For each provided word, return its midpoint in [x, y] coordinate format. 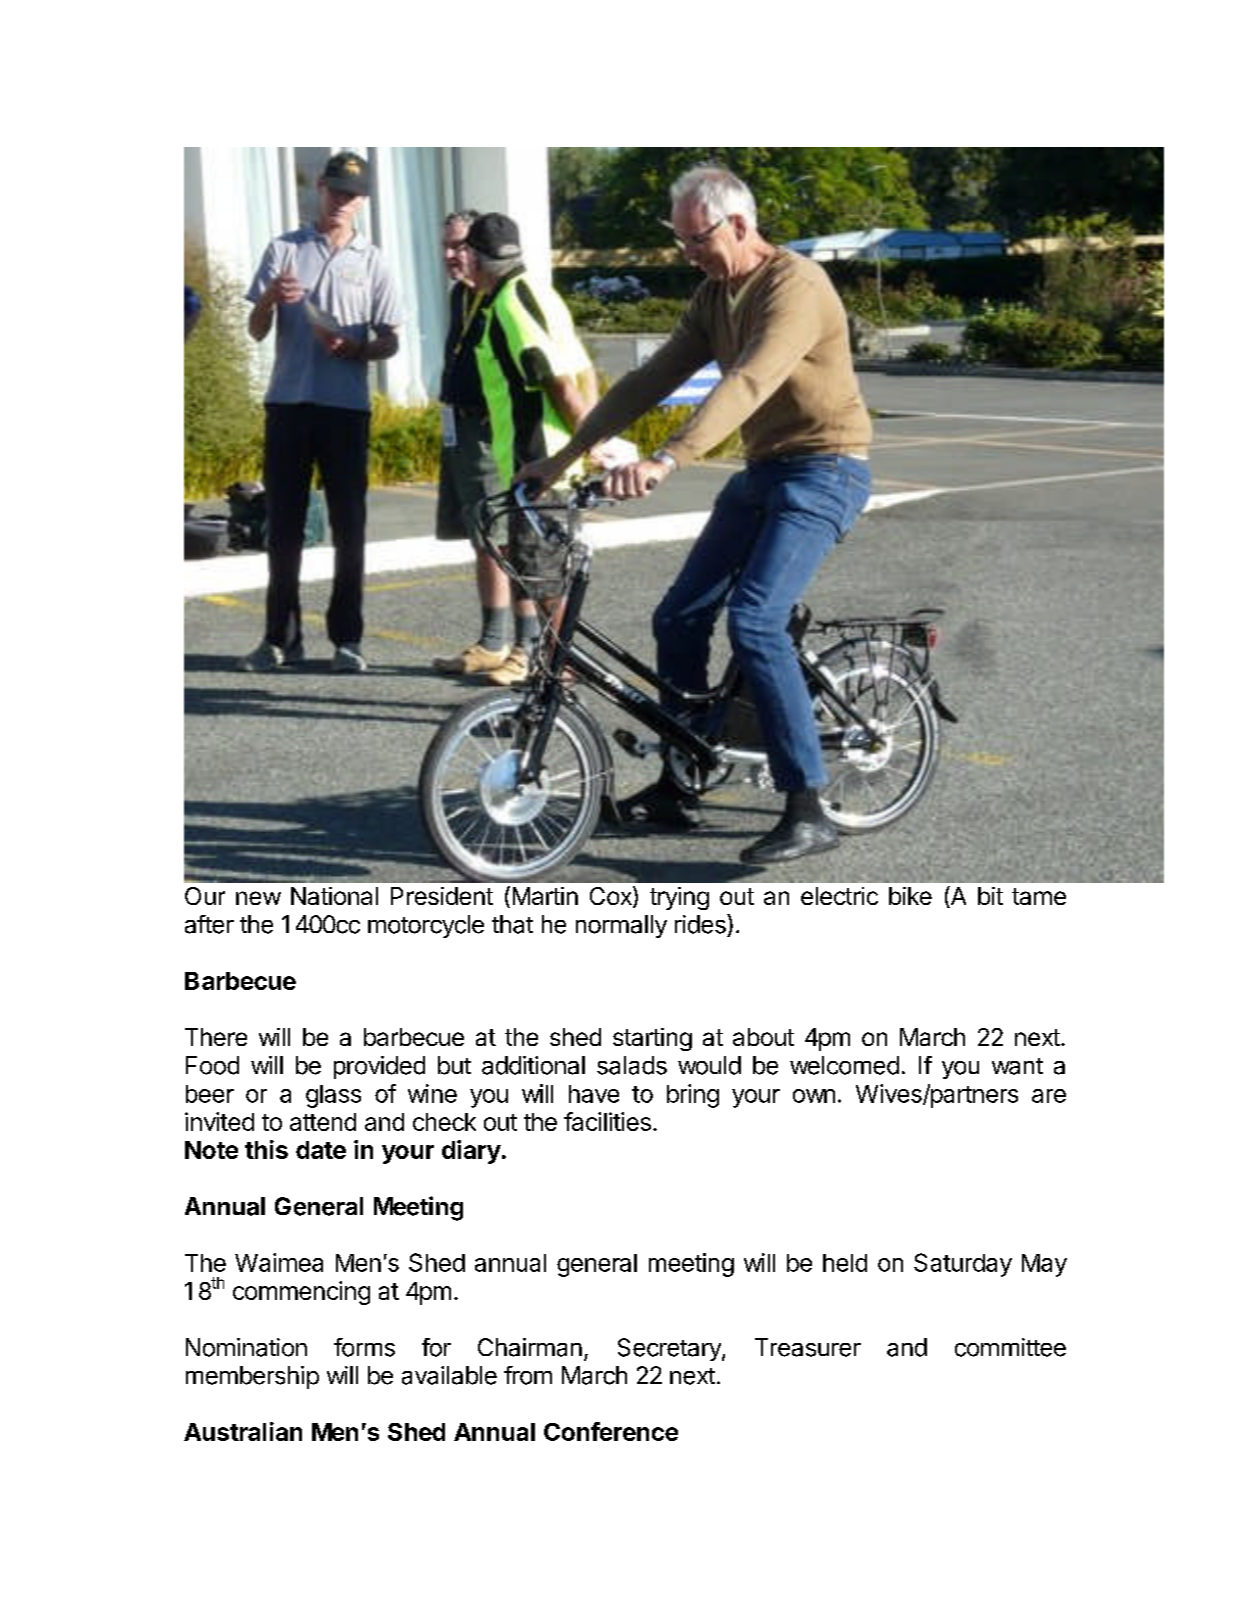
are [1049, 1096]
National [334, 896]
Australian [243, 1431]
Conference [611, 1431]
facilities [607, 1121]
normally [621, 926]
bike [910, 896]
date [321, 1150]
